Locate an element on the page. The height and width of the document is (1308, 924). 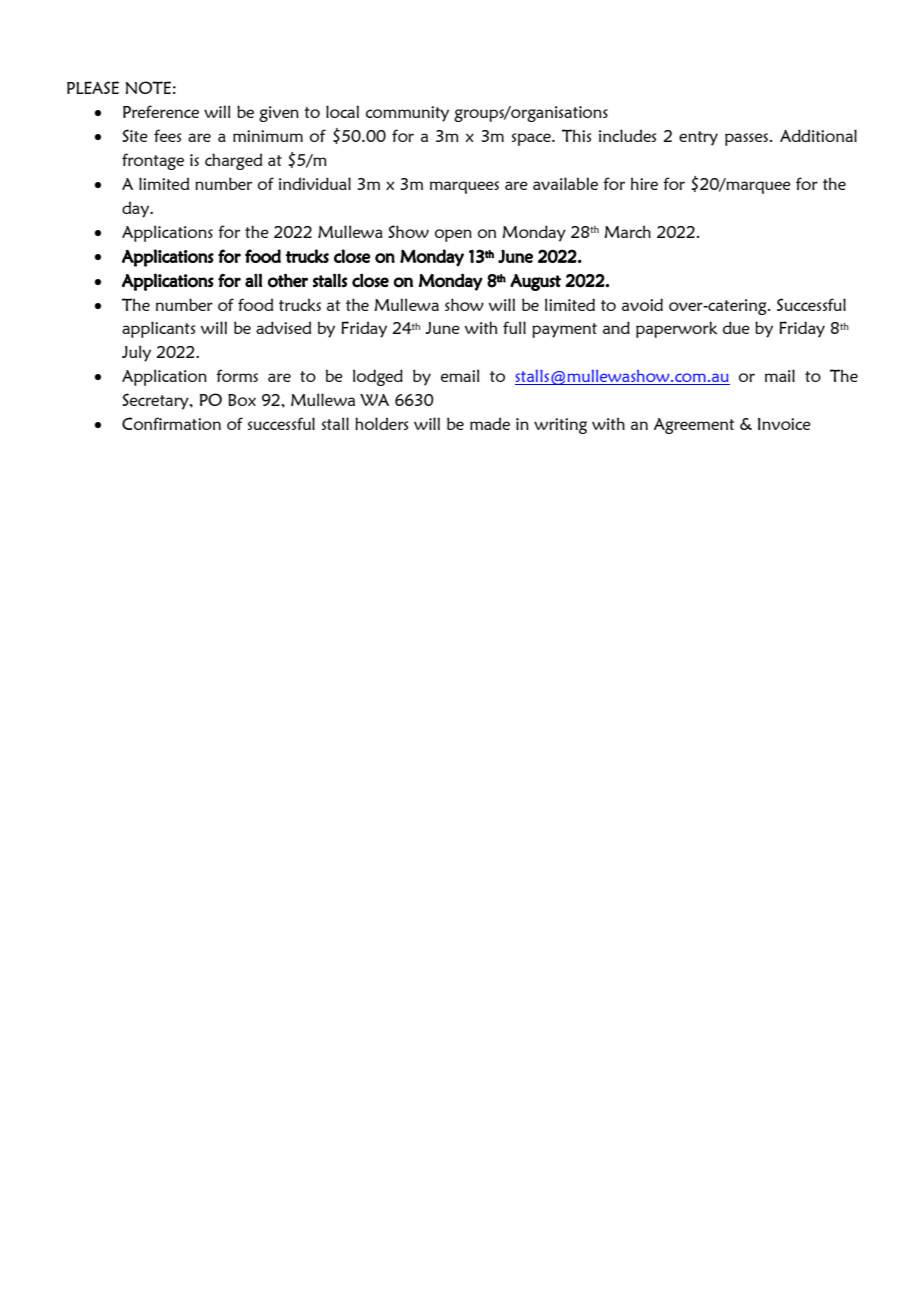
open is located at coordinates (453, 235).
